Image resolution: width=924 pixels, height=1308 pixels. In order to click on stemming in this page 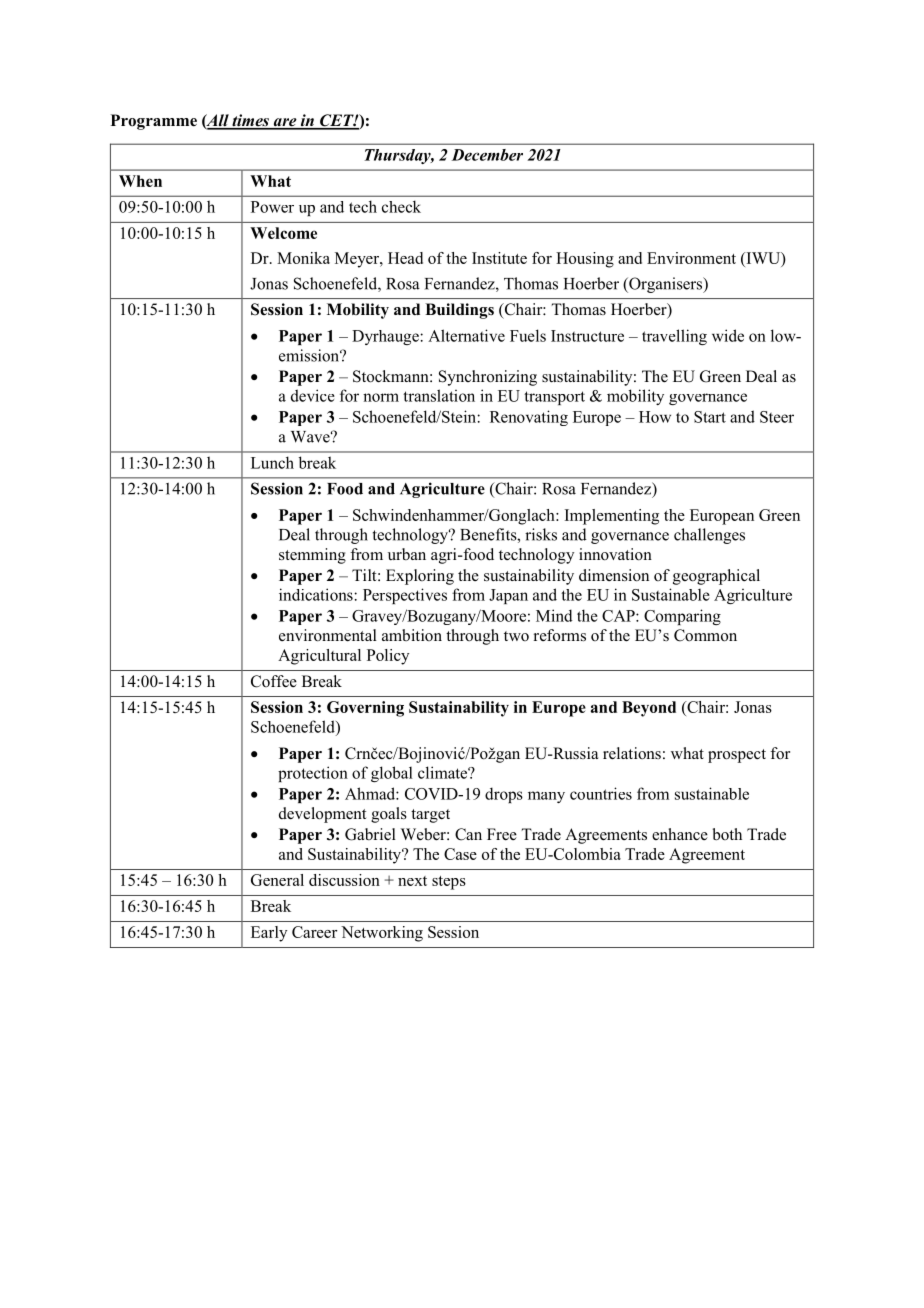, I will do `click(312, 556)`.
